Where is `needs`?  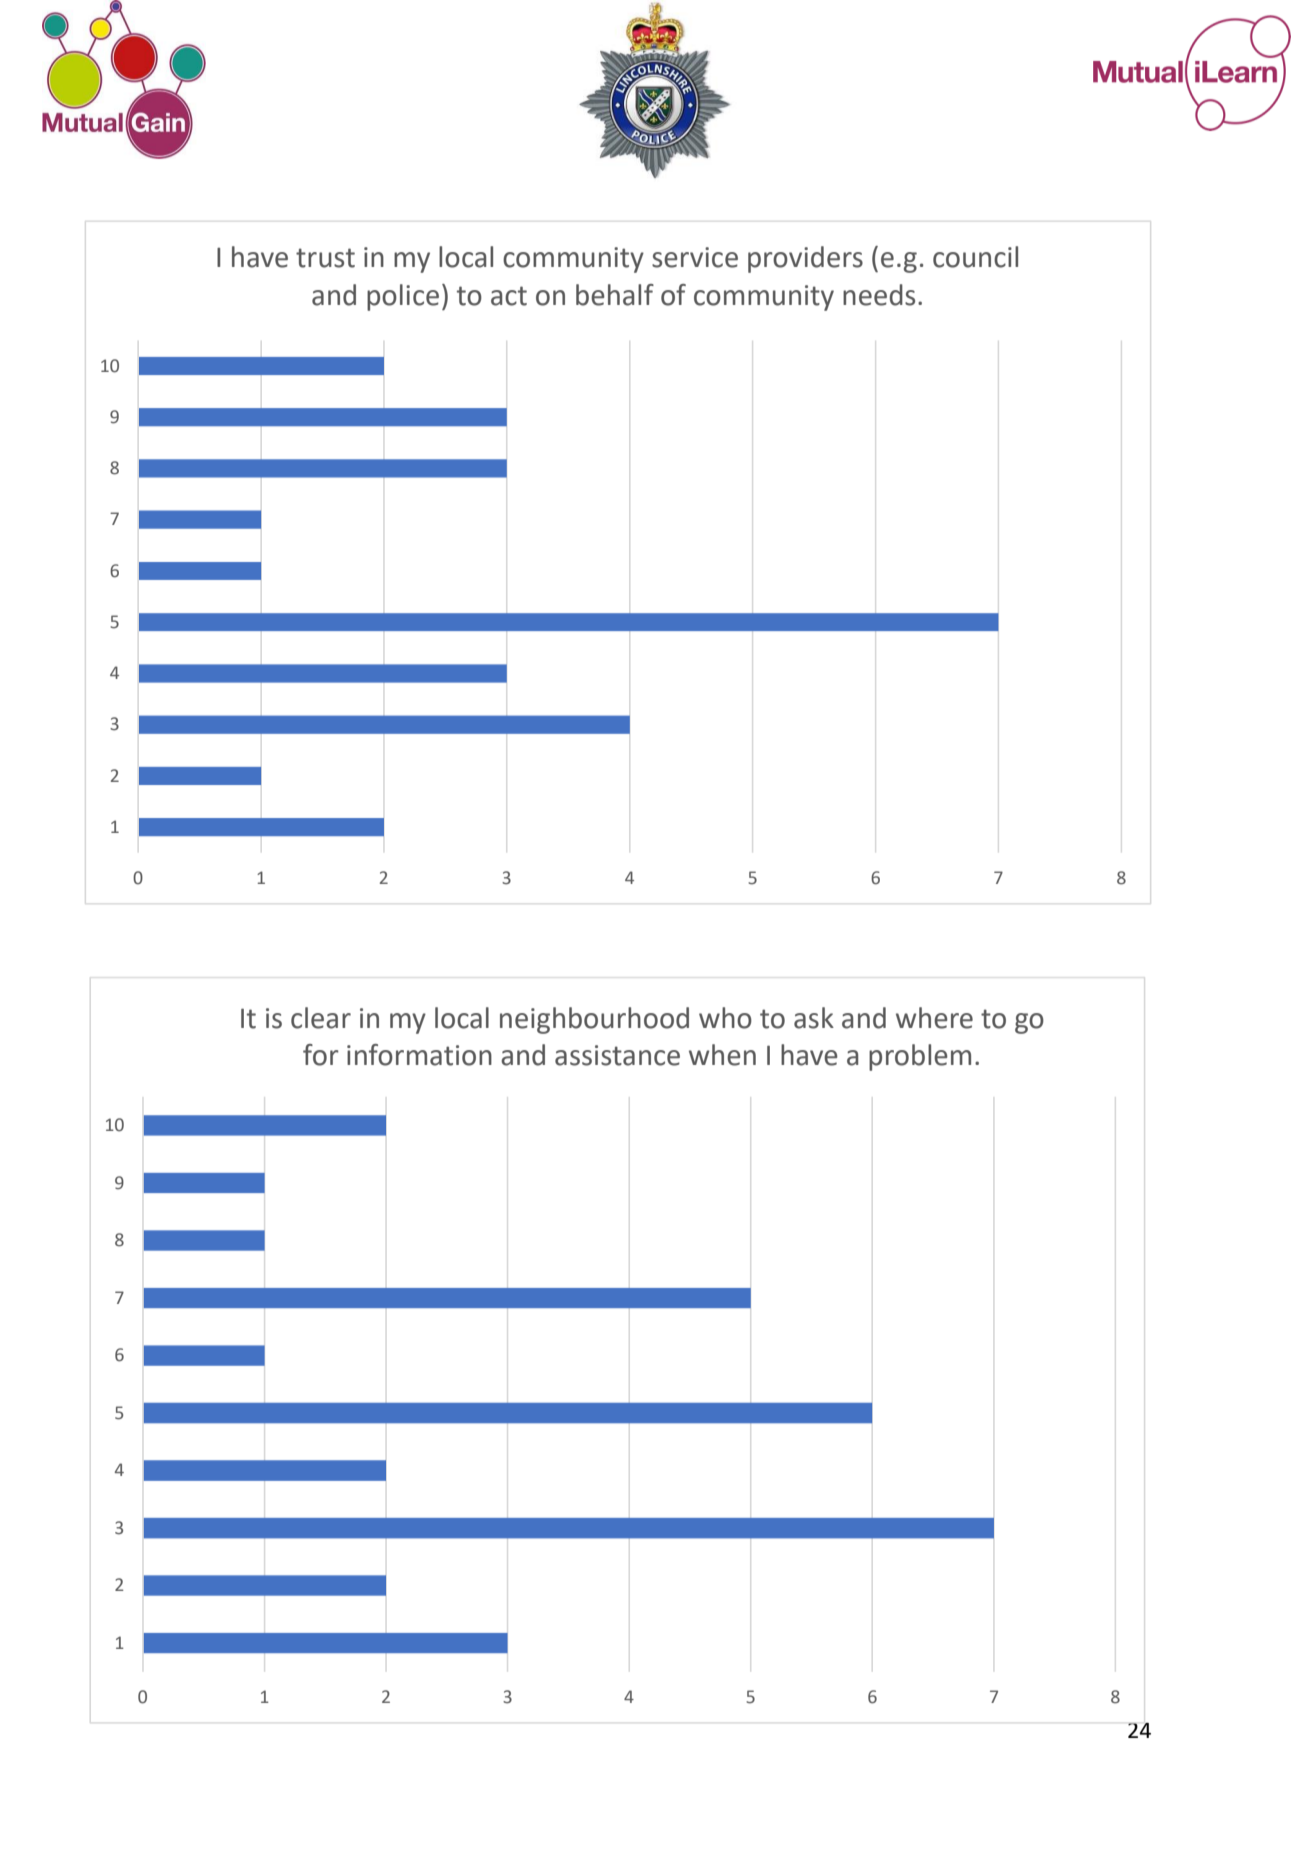
needs is located at coordinates (879, 295).
